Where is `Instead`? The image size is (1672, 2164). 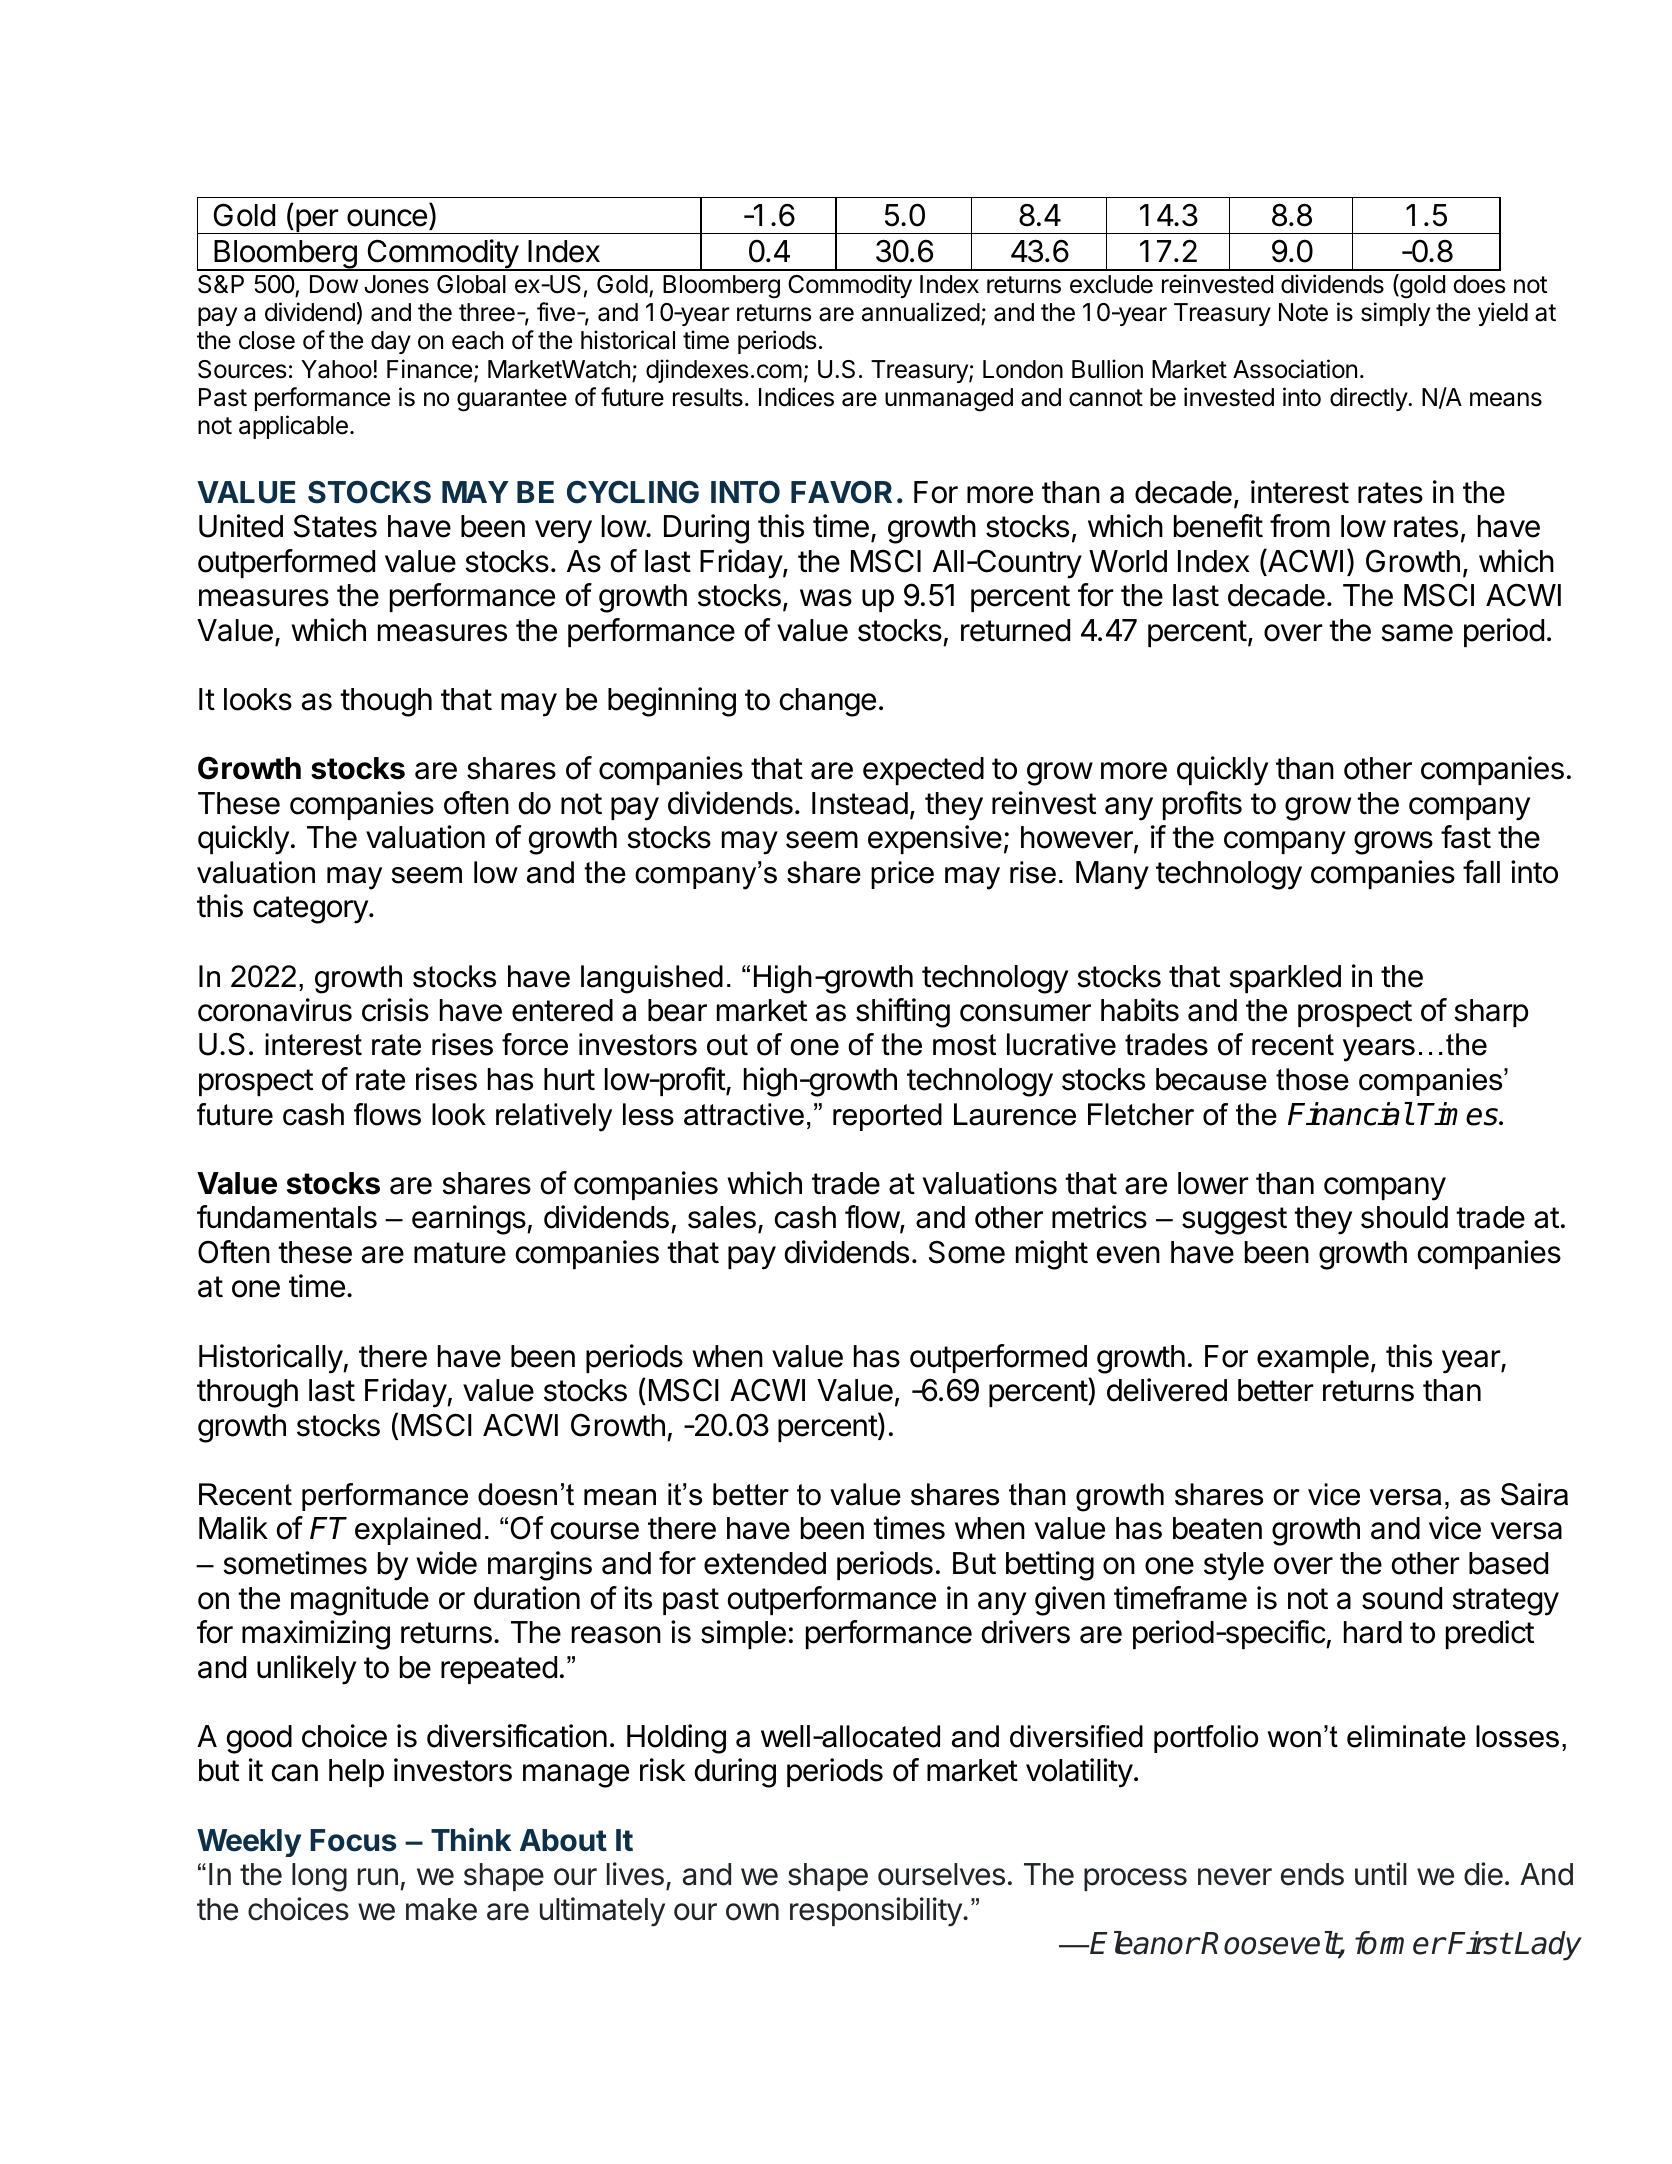
Instead is located at coordinates (860, 803).
